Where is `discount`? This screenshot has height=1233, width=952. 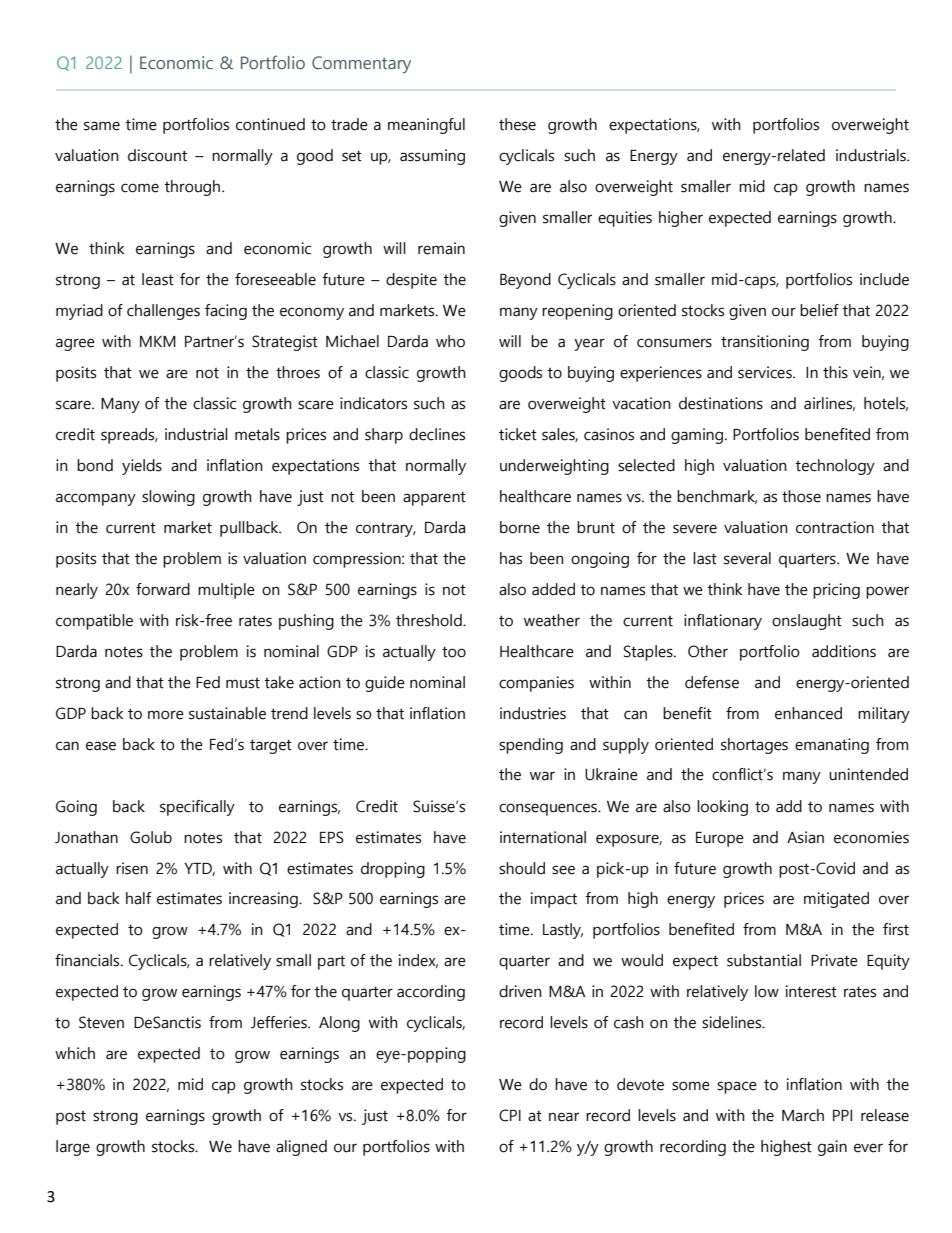
discount is located at coordinates (157, 155).
